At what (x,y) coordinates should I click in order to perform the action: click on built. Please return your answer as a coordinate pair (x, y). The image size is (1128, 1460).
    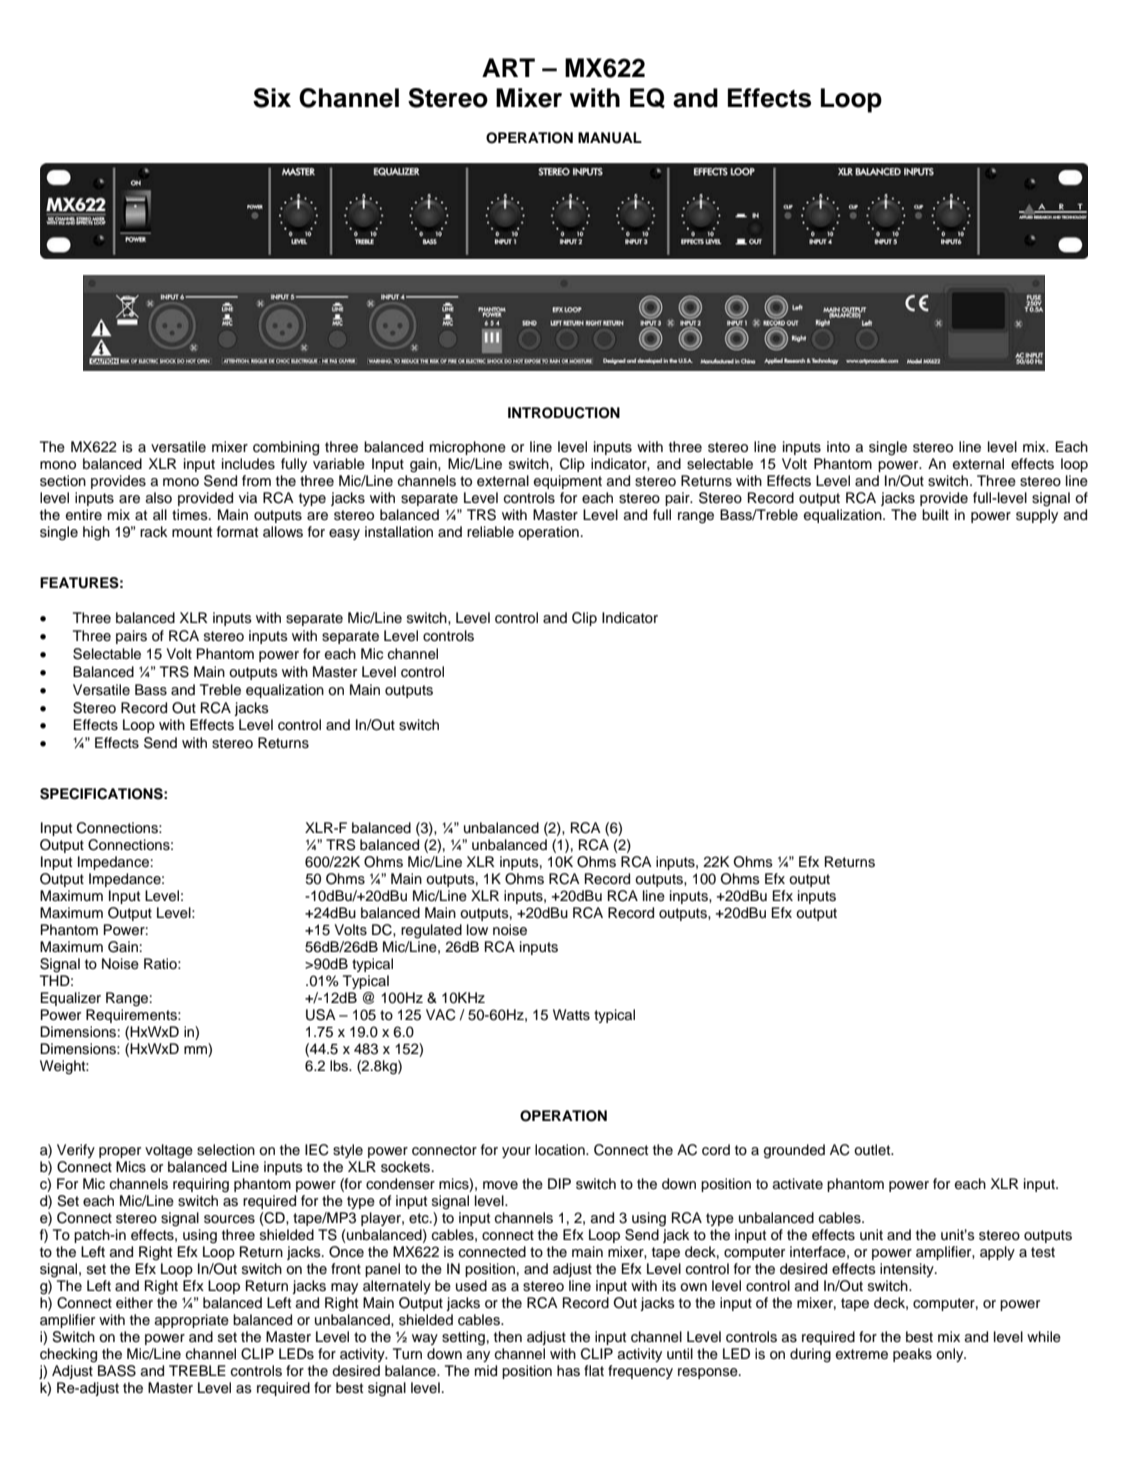
    Looking at the image, I should click on (935, 514).
